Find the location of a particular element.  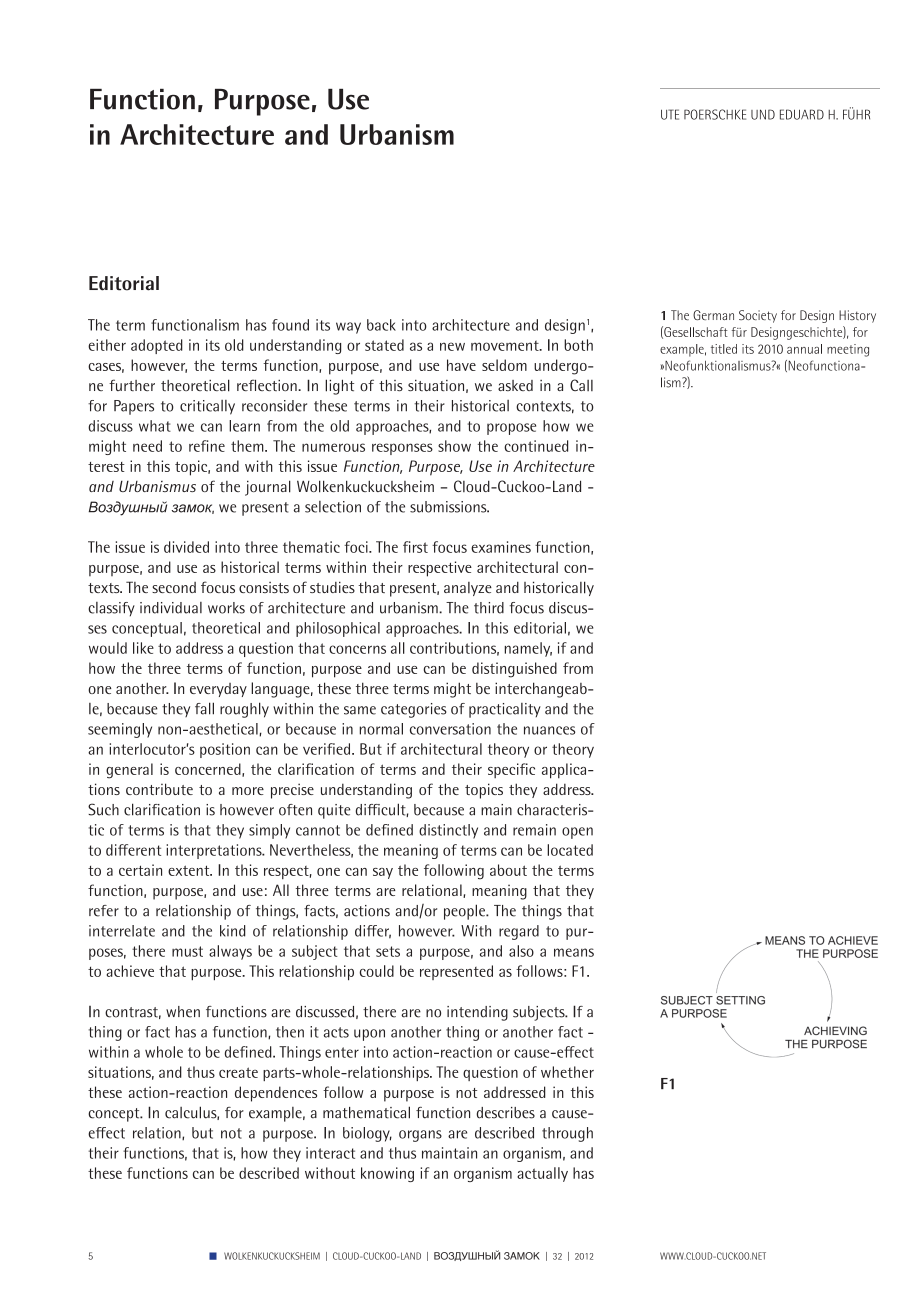

through is located at coordinates (567, 1134).
